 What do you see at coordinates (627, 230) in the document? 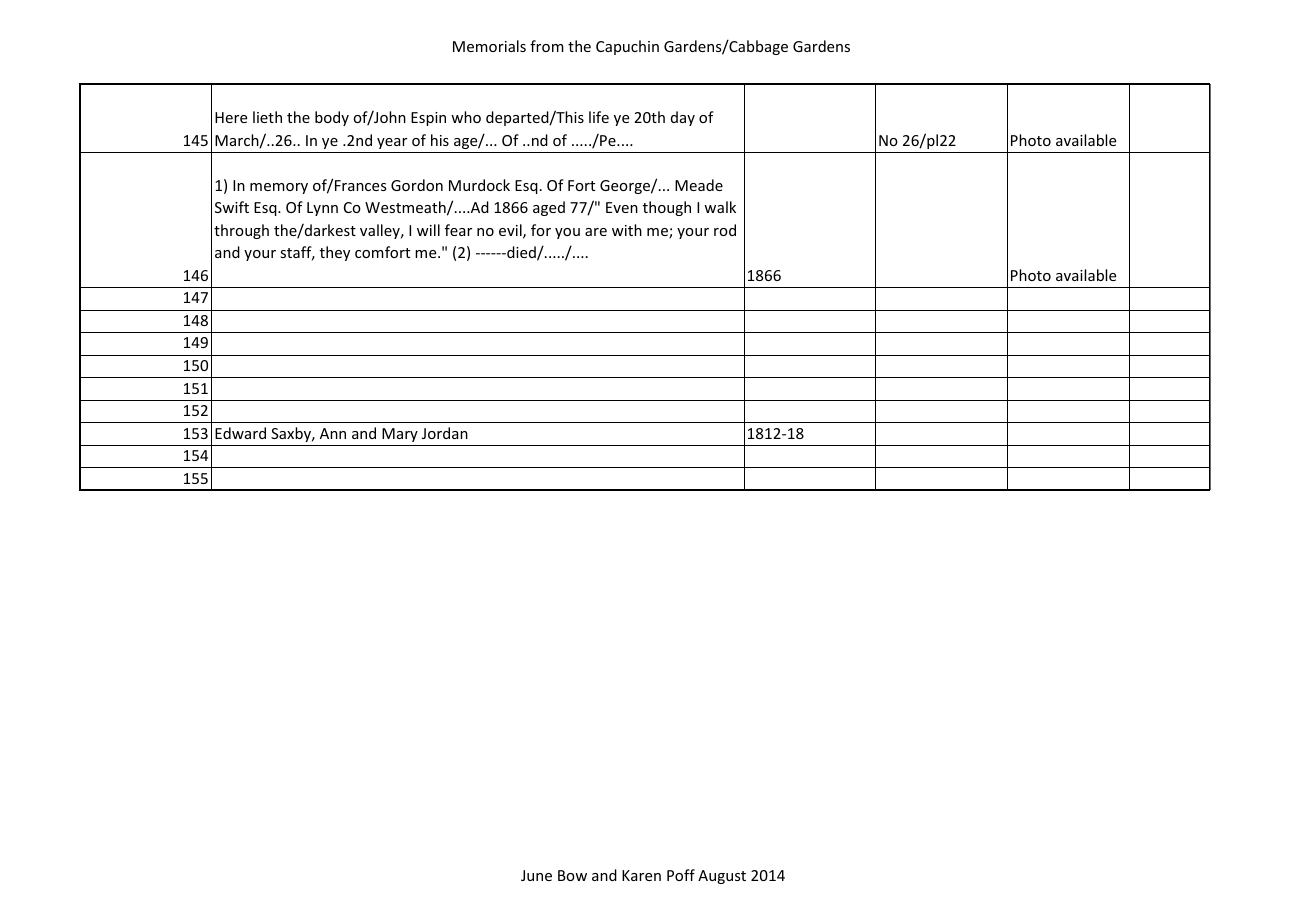
I see `with` at bounding box center [627, 230].
